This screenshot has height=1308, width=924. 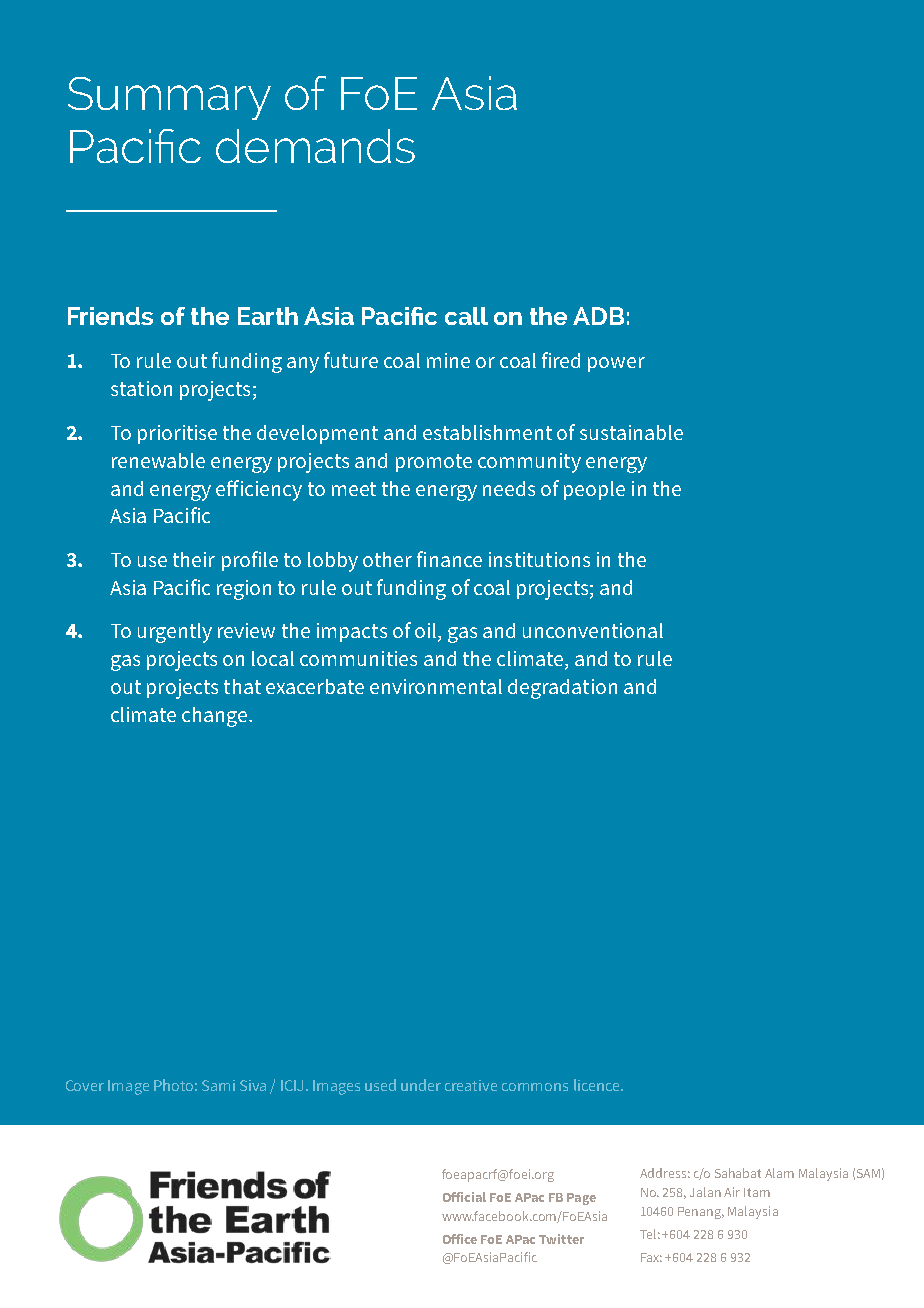 I want to click on Office, so click(x=460, y=1239).
